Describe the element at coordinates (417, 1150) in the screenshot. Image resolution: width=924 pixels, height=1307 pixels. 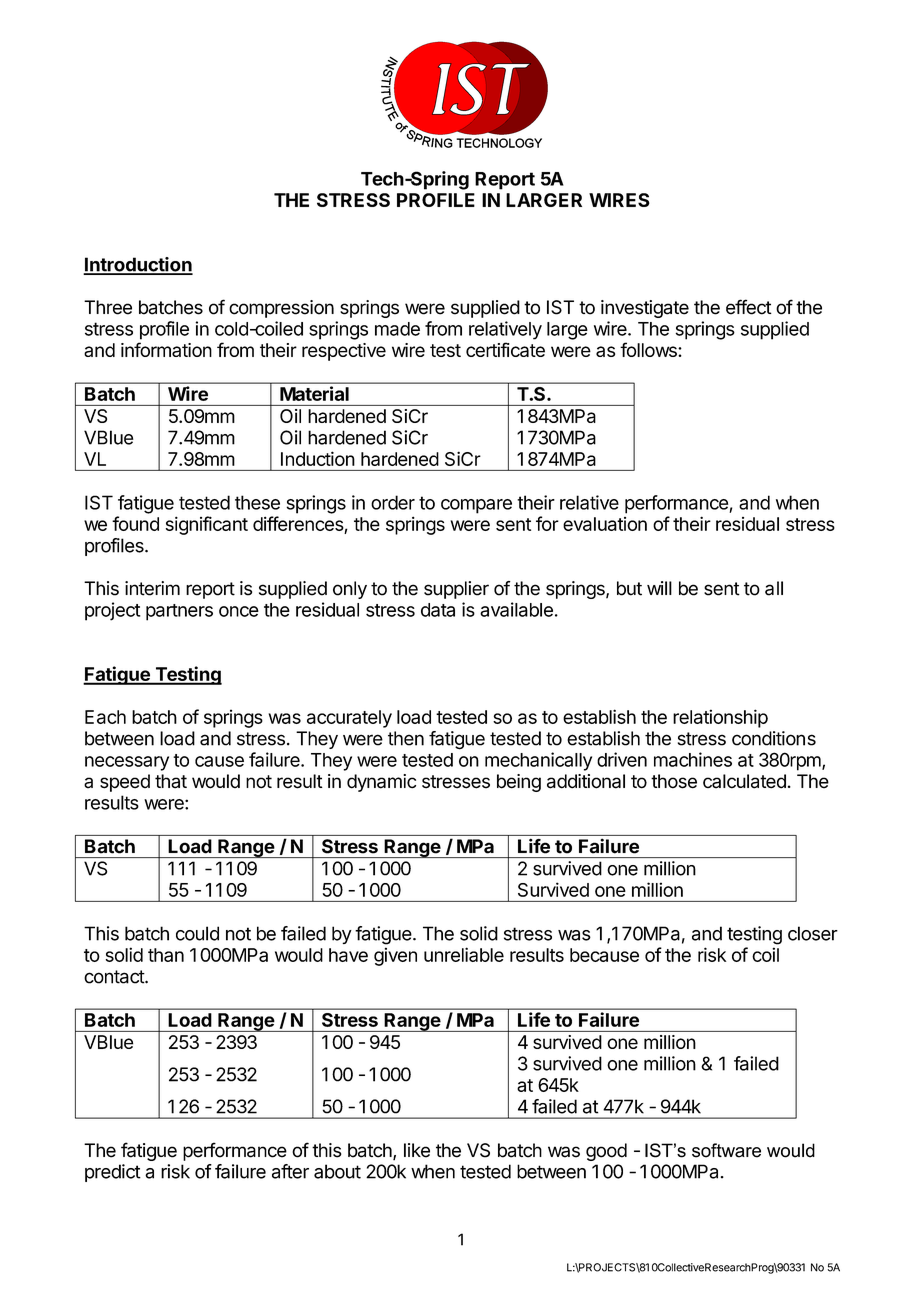
I see `like` at that location.
